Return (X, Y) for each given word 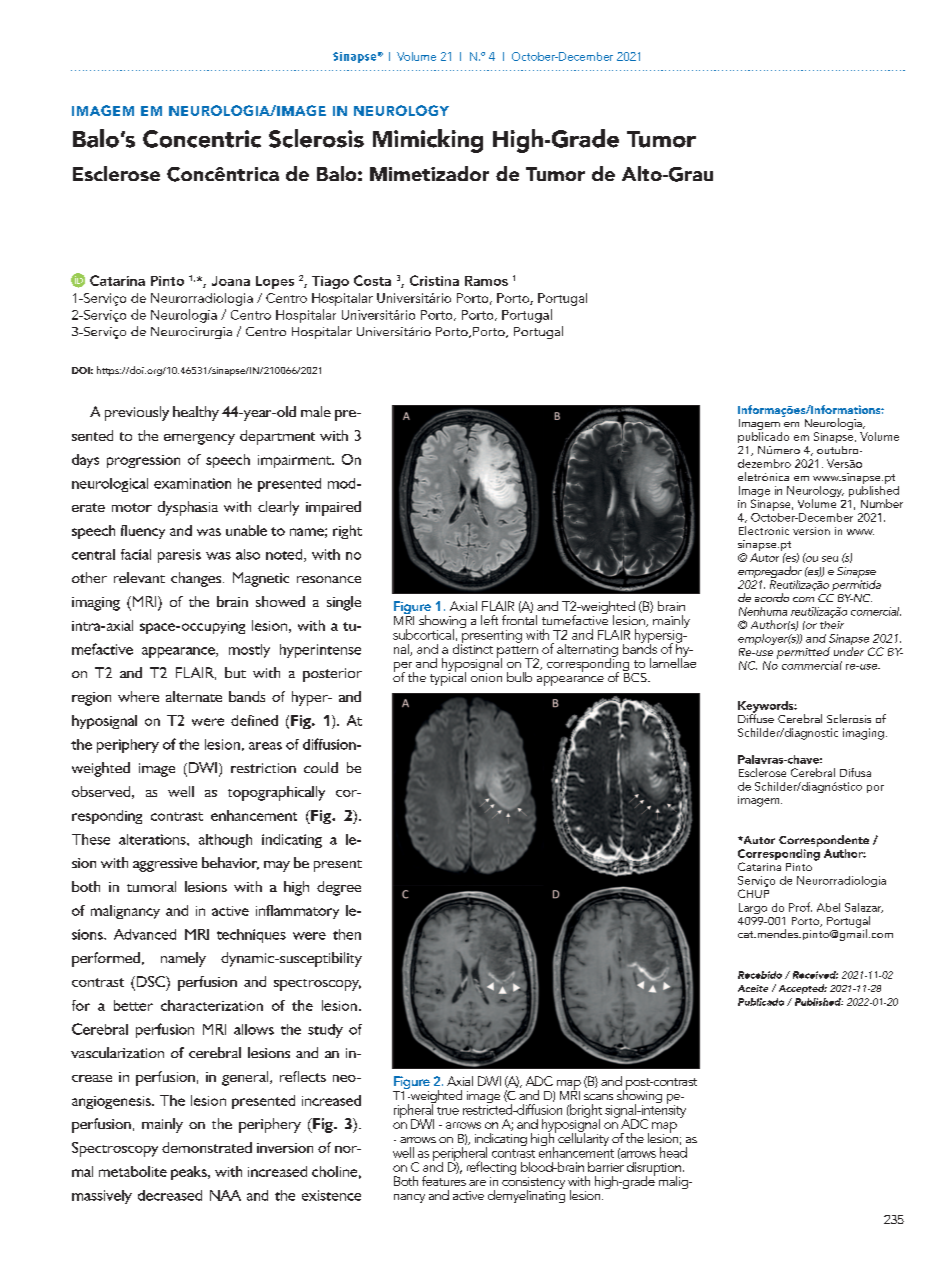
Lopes (275, 282)
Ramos (486, 281)
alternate (194, 696)
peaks (190, 1173)
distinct (473, 647)
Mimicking (428, 141)
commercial (812, 665)
